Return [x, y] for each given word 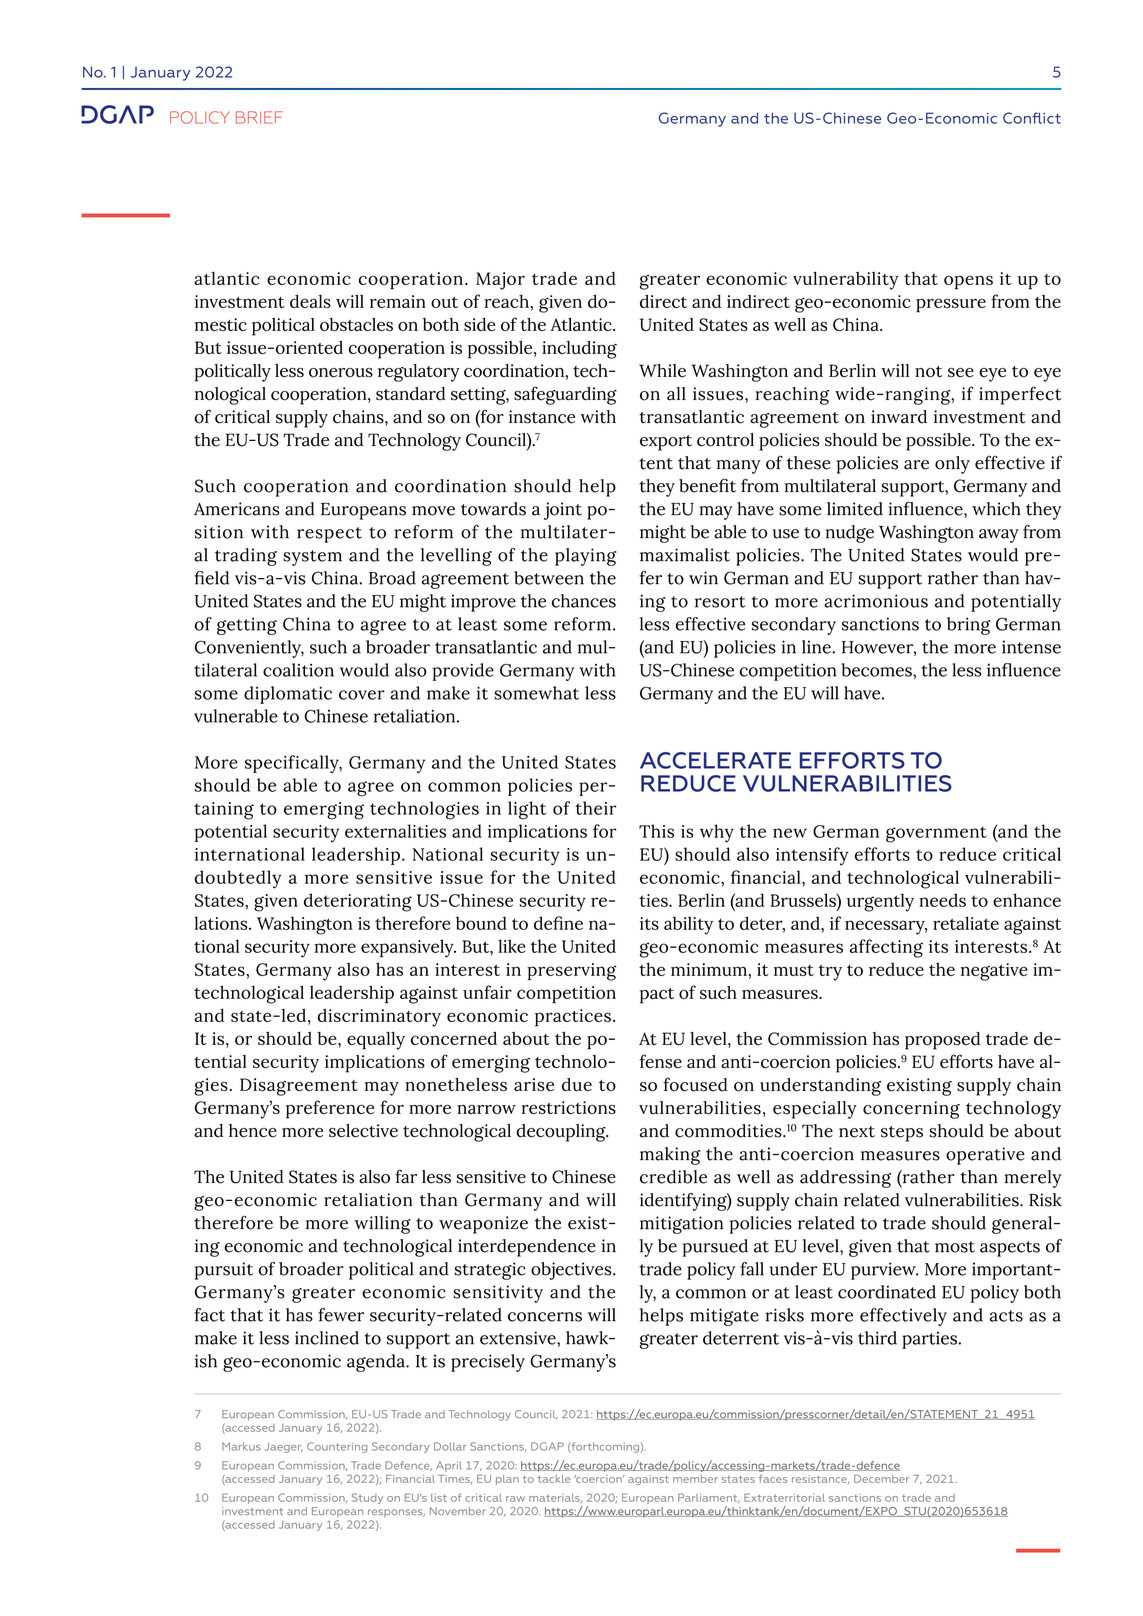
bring [969, 626]
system [312, 558]
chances [584, 601]
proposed [943, 1041]
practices [573, 1018]
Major [500, 281]
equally [376, 1040]
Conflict [1032, 118]
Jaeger [284, 1447]
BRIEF [259, 117]
